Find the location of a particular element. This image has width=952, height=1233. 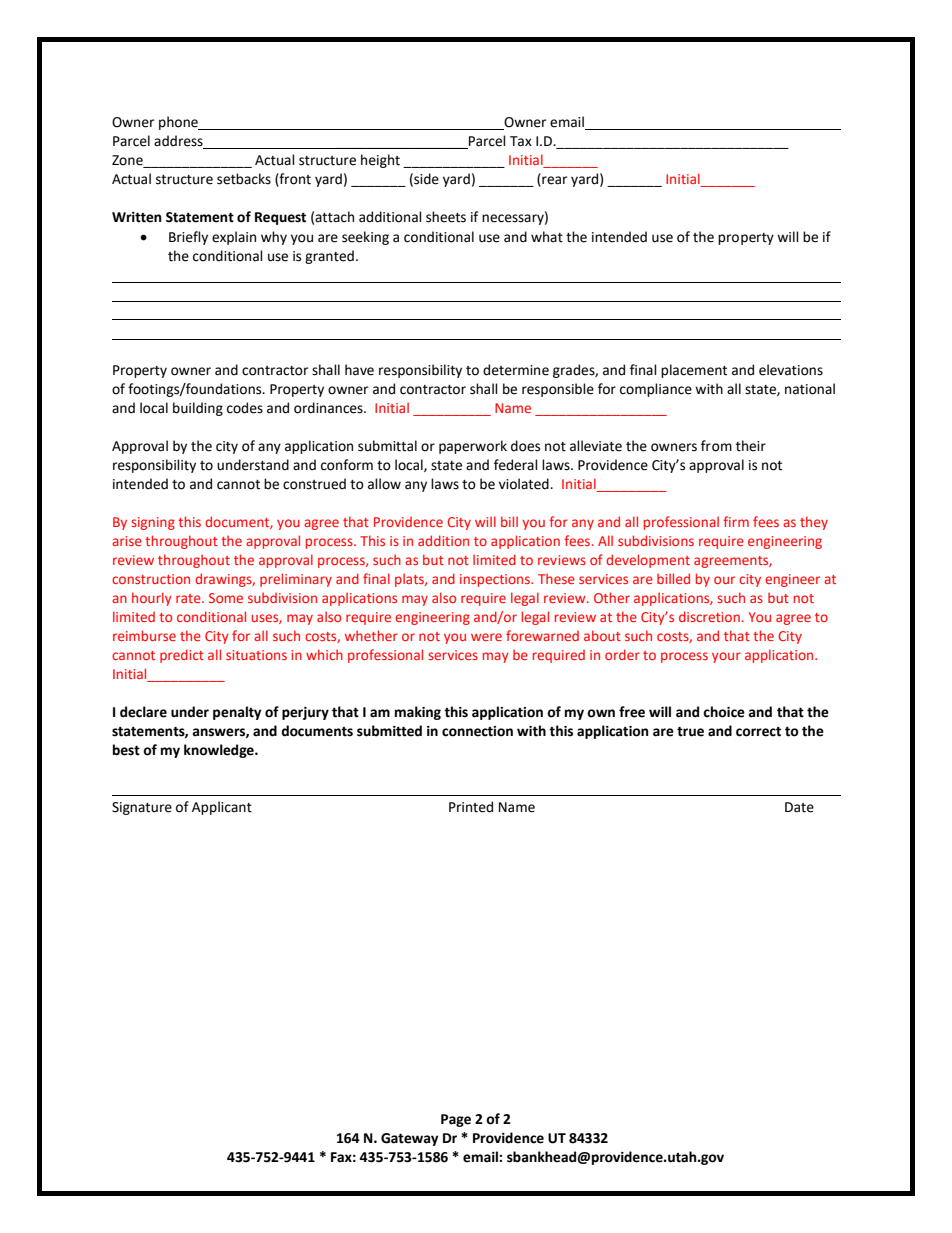

Printed is located at coordinates (471, 807).
